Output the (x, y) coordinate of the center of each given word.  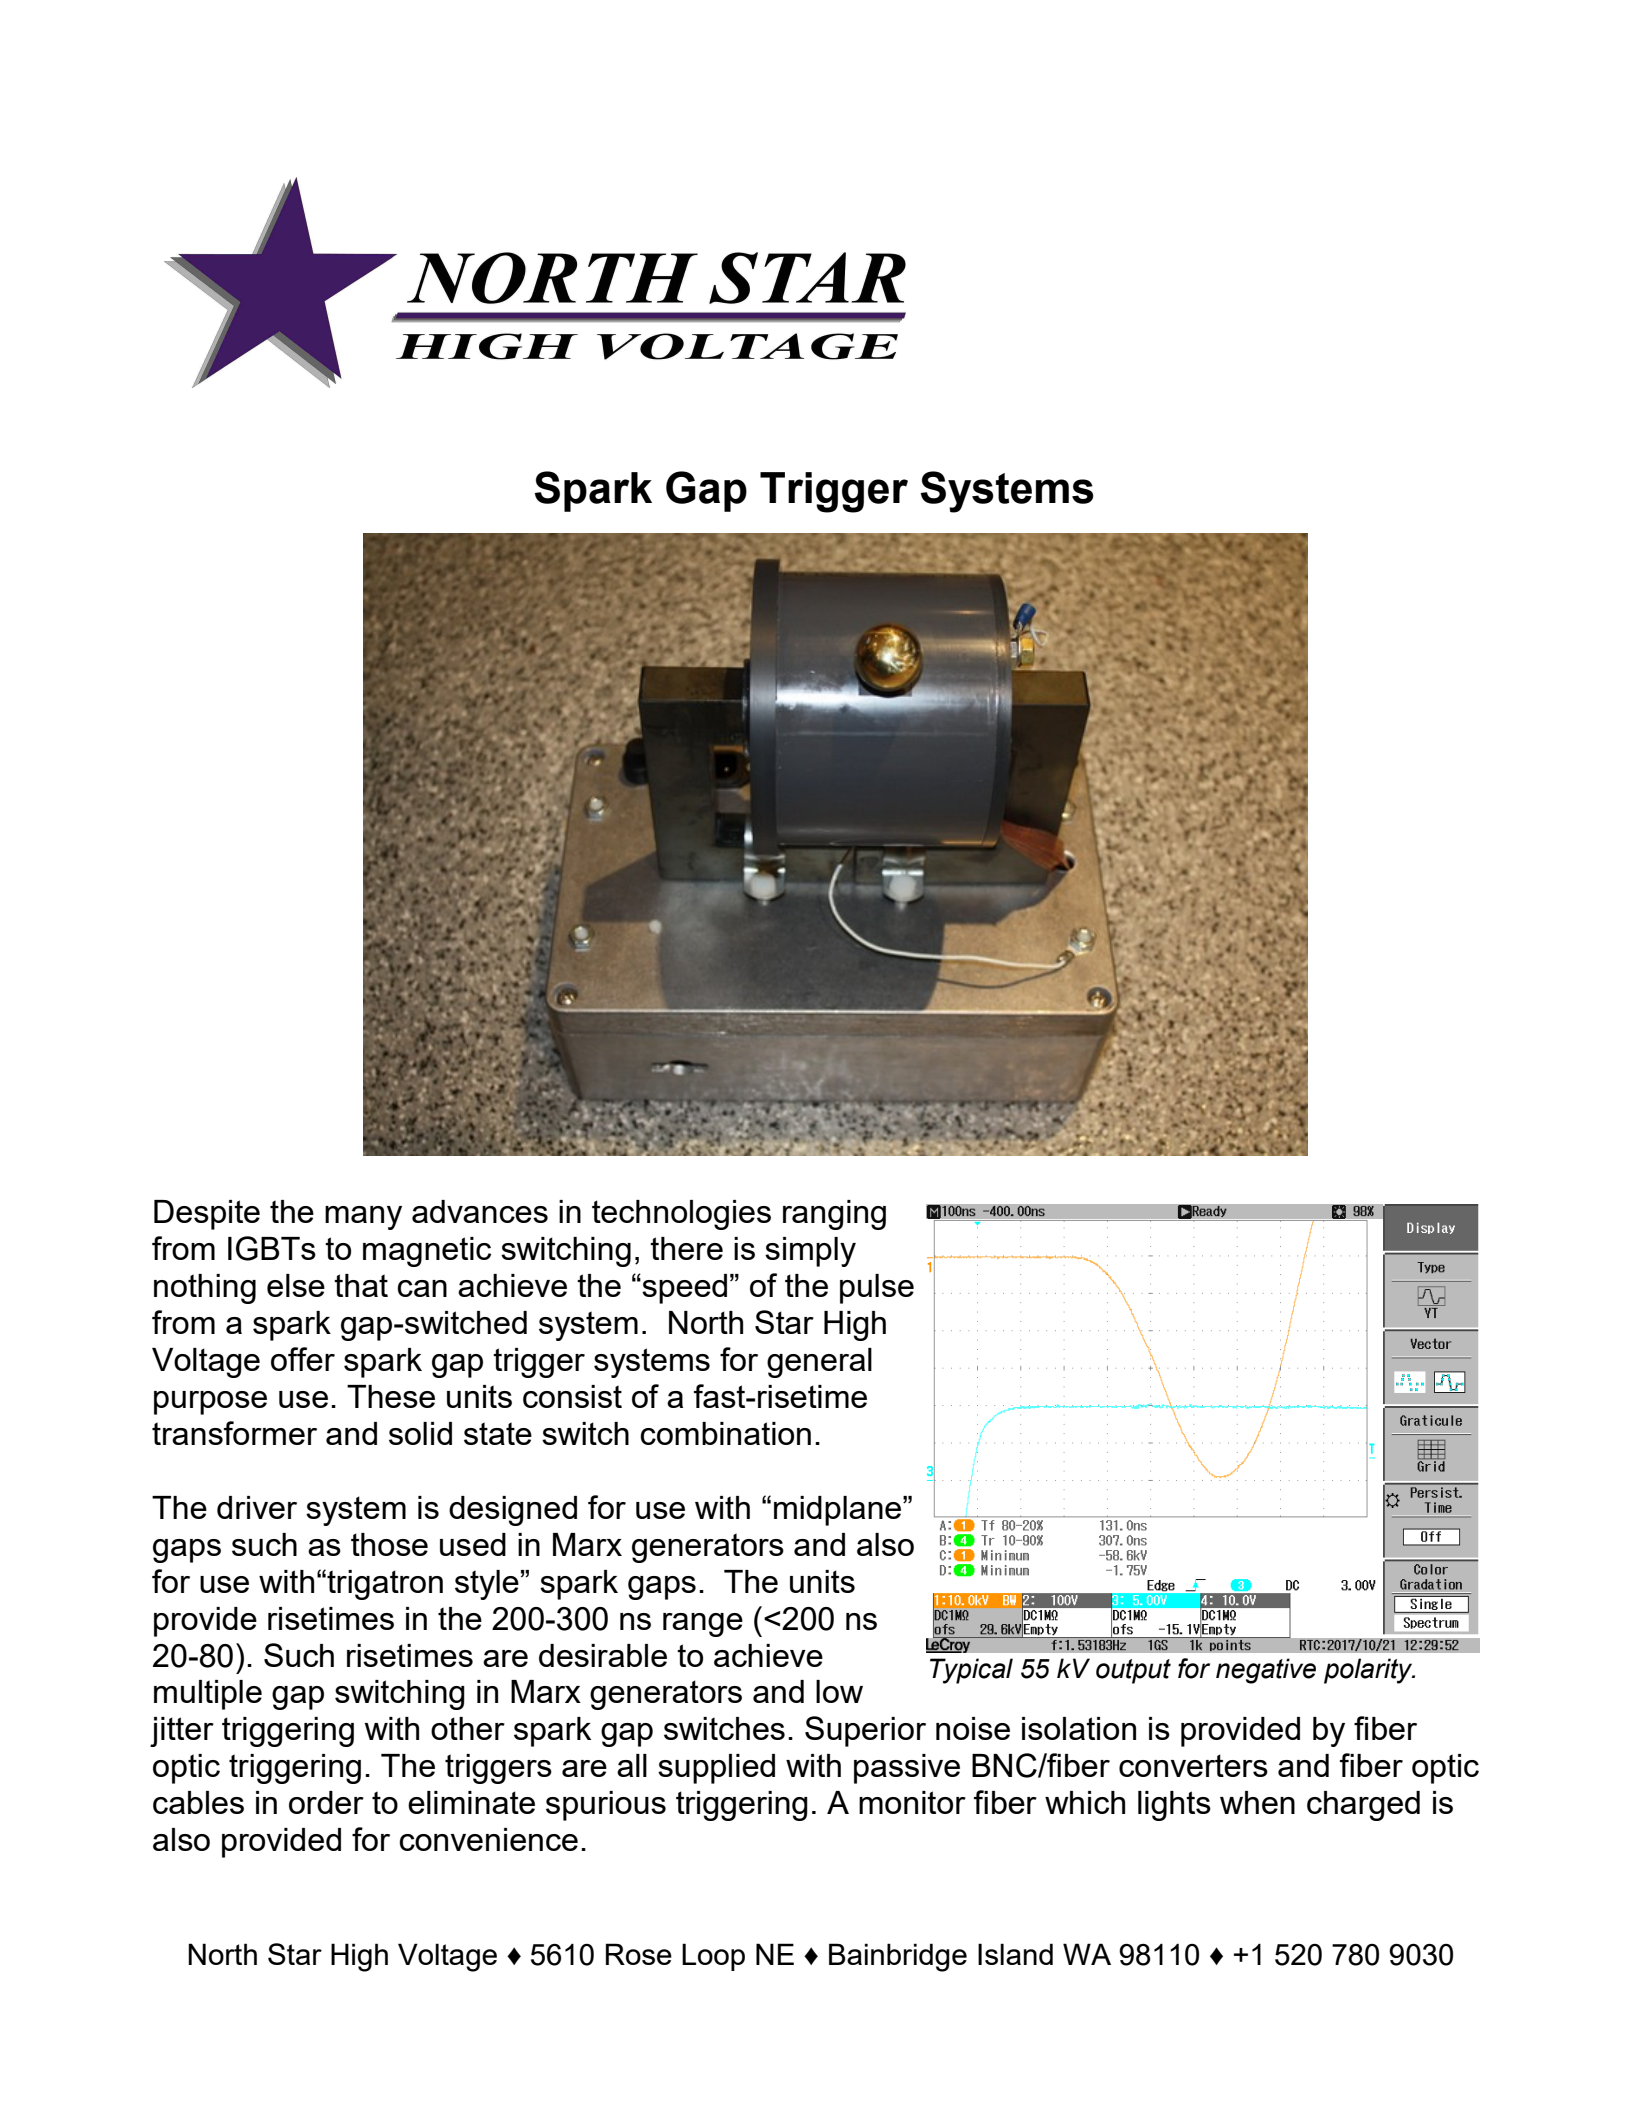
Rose (639, 1954)
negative (1266, 1671)
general (819, 1363)
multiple (208, 1695)
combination (725, 1433)
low (839, 1691)
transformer (234, 1433)
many (363, 1218)
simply (810, 1252)
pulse (877, 1289)
